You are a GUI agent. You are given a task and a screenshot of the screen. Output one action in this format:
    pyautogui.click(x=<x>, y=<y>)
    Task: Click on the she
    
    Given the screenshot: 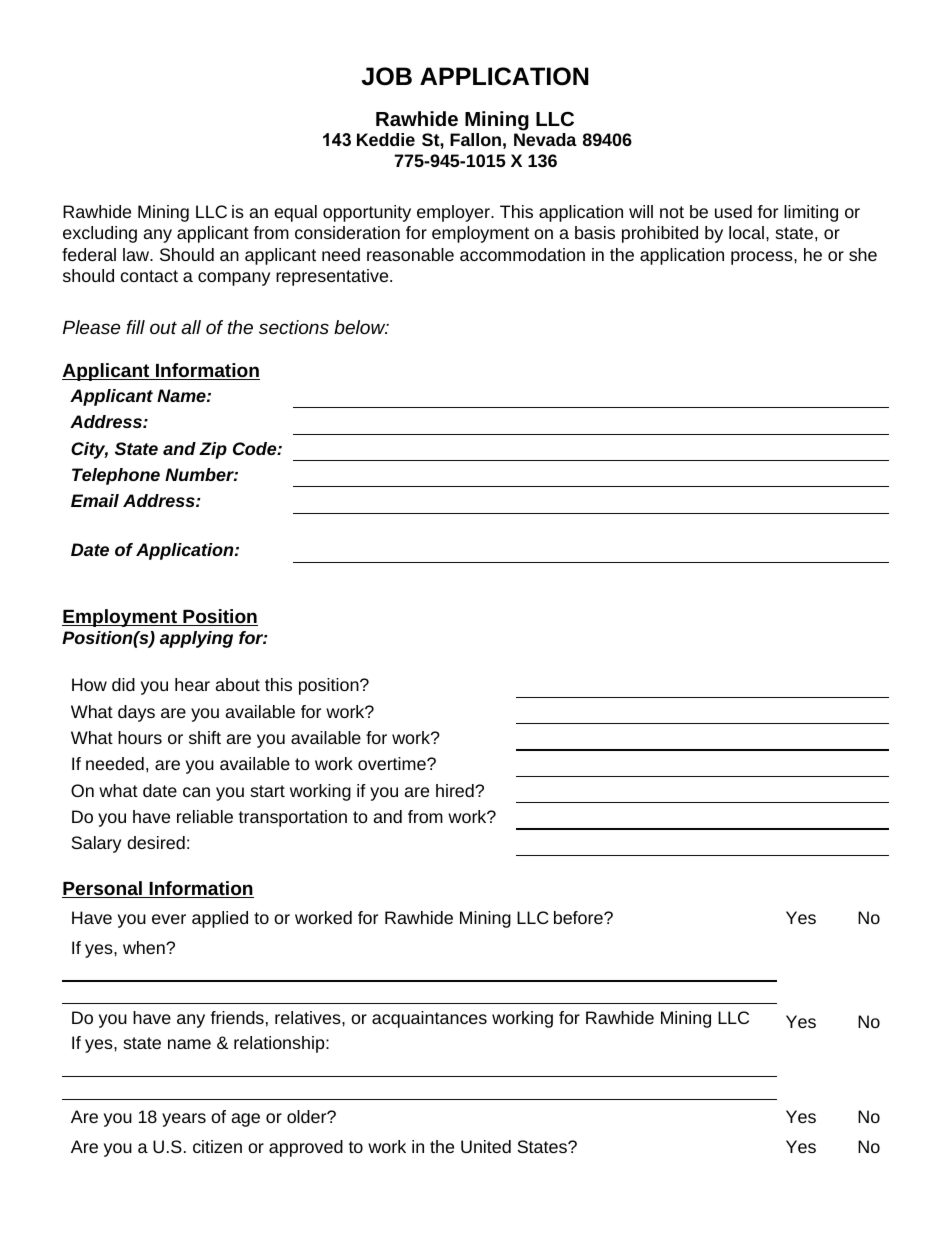 What is the action you would take?
    pyautogui.click(x=863, y=254)
